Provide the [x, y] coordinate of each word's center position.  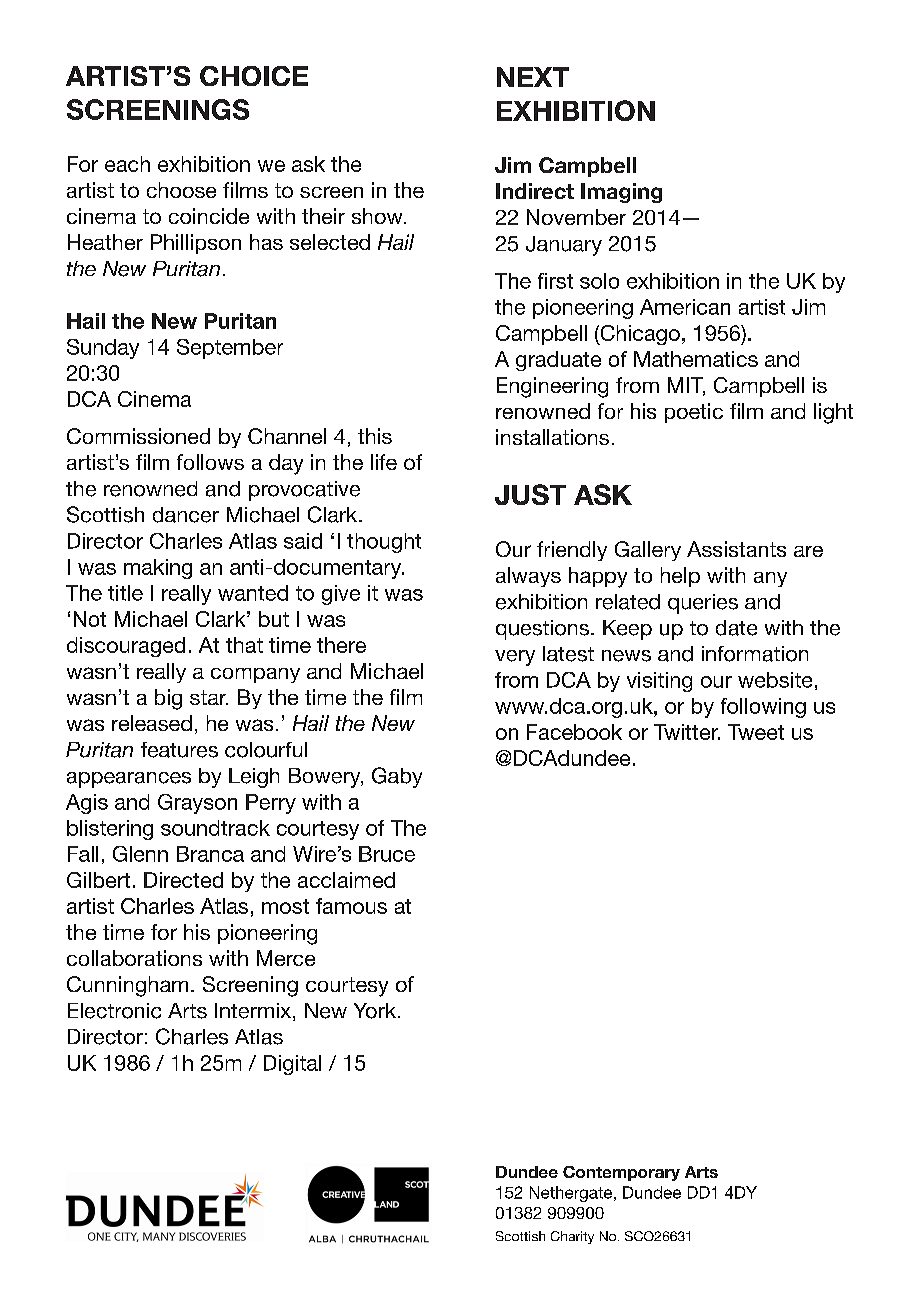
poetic [694, 413]
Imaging [621, 193]
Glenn [140, 854]
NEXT [533, 77]
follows [210, 462]
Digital [292, 1065]
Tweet [756, 732]
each [127, 164]
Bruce [387, 854]
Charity [572, 1237]
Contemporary [621, 1173]
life [384, 462]
